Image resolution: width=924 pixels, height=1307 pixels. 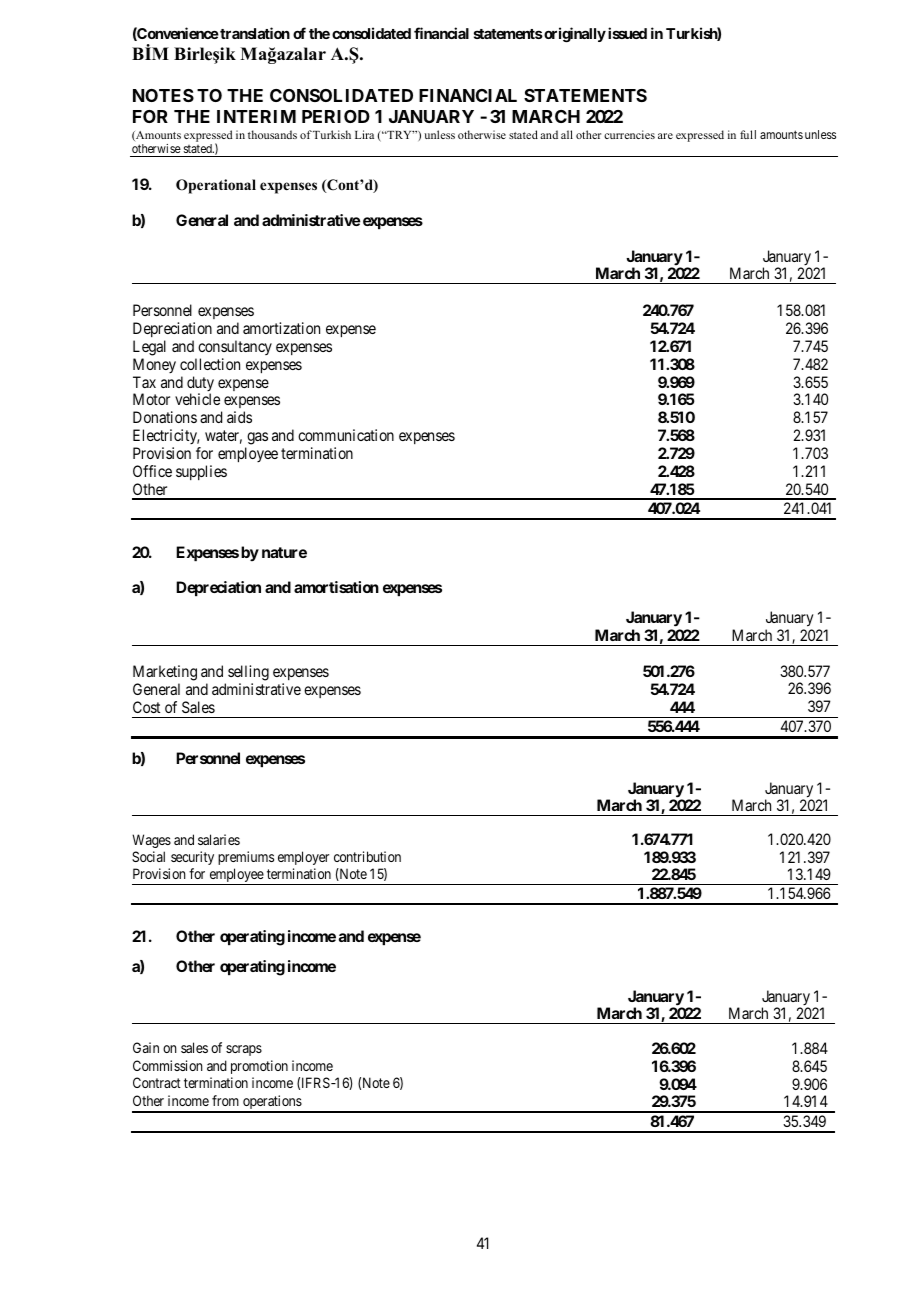 What do you see at coordinates (225, 1100) in the document?
I see `from` at bounding box center [225, 1100].
